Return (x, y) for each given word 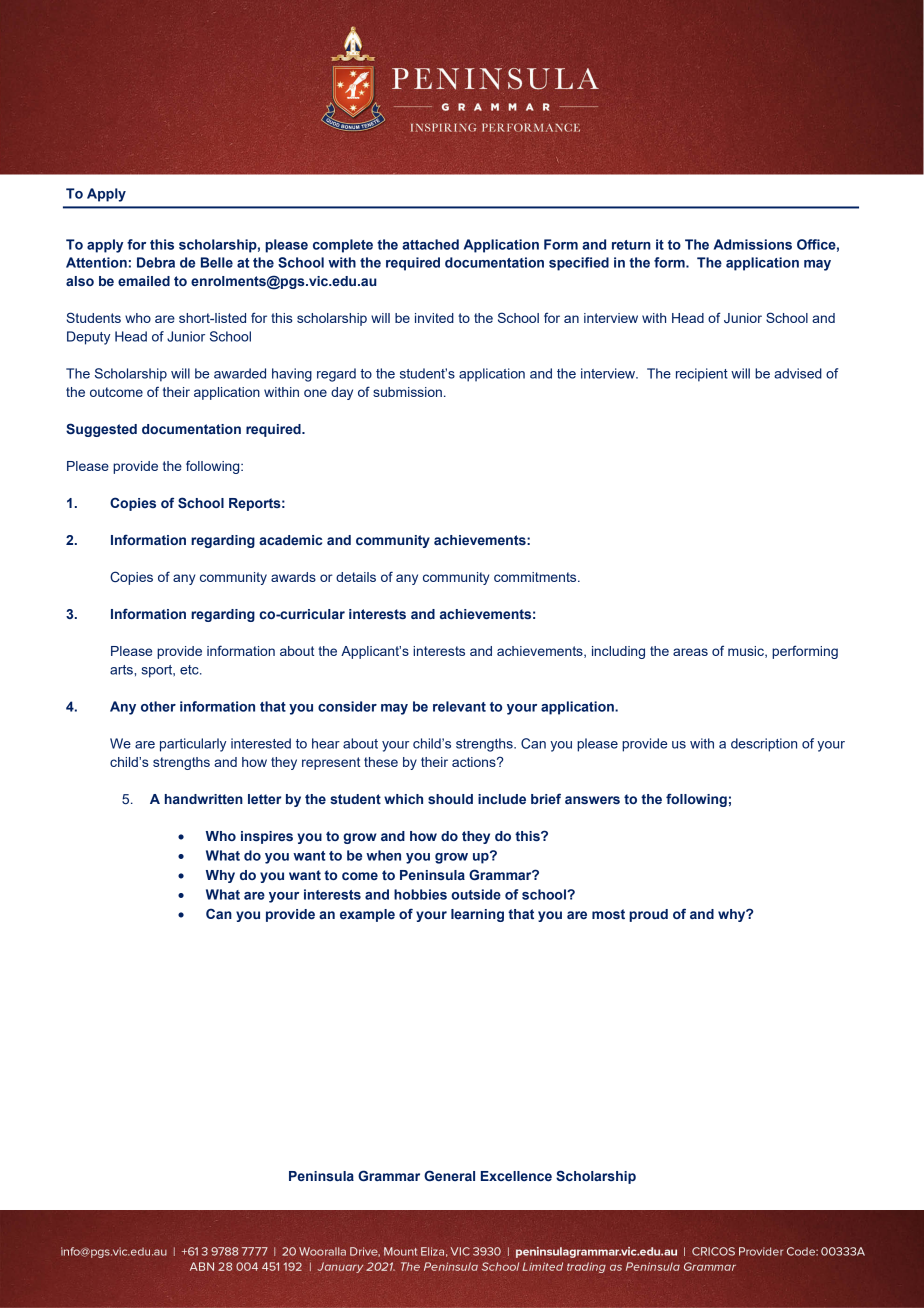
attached (430, 244)
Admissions (753, 244)
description (764, 745)
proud (648, 915)
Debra (156, 262)
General (449, 1175)
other (158, 706)
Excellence (516, 1176)
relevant (459, 706)
